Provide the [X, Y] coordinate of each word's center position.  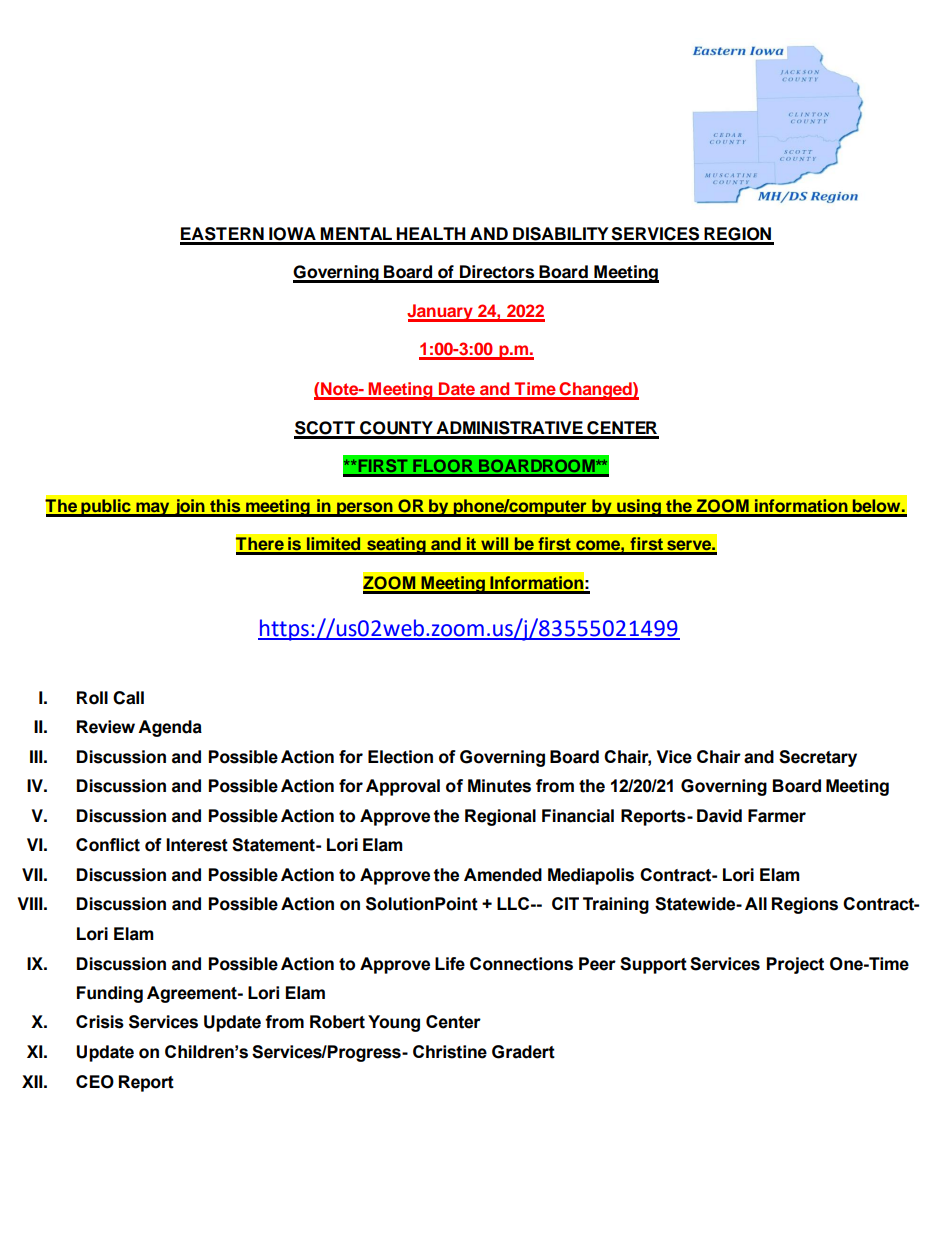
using [639, 508]
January [441, 313]
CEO [95, 1082]
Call [128, 698]
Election [400, 757]
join [190, 508]
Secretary [818, 758]
